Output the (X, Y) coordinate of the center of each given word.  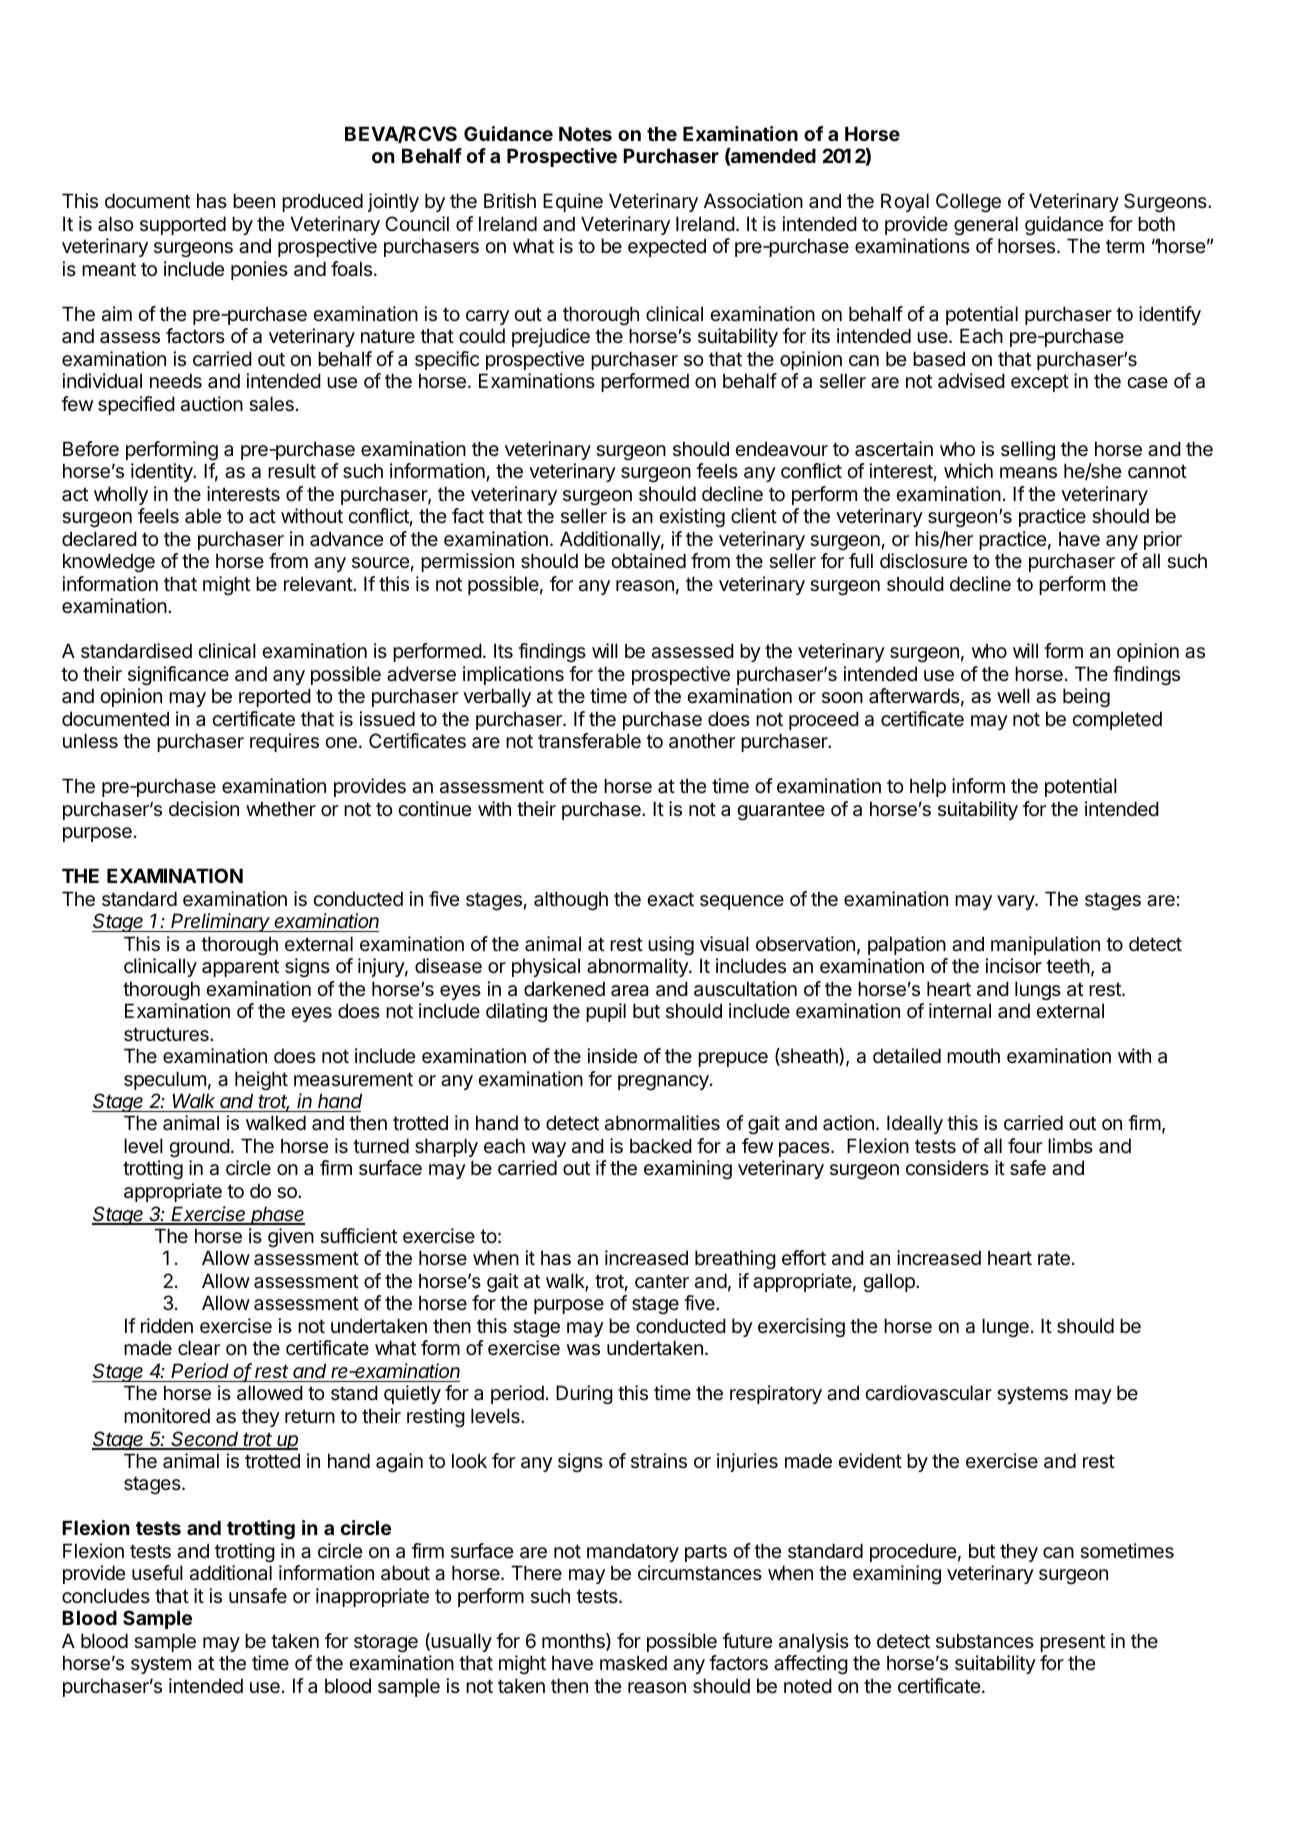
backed (661, 1146)
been (254, 201)
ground (199, 1147)
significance (178, 675)
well (1013, 695)
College (968, 202)
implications (513, 675)
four (1025, 1145)
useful (157, 1572)
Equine (573, 202)
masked (633, 1663)
